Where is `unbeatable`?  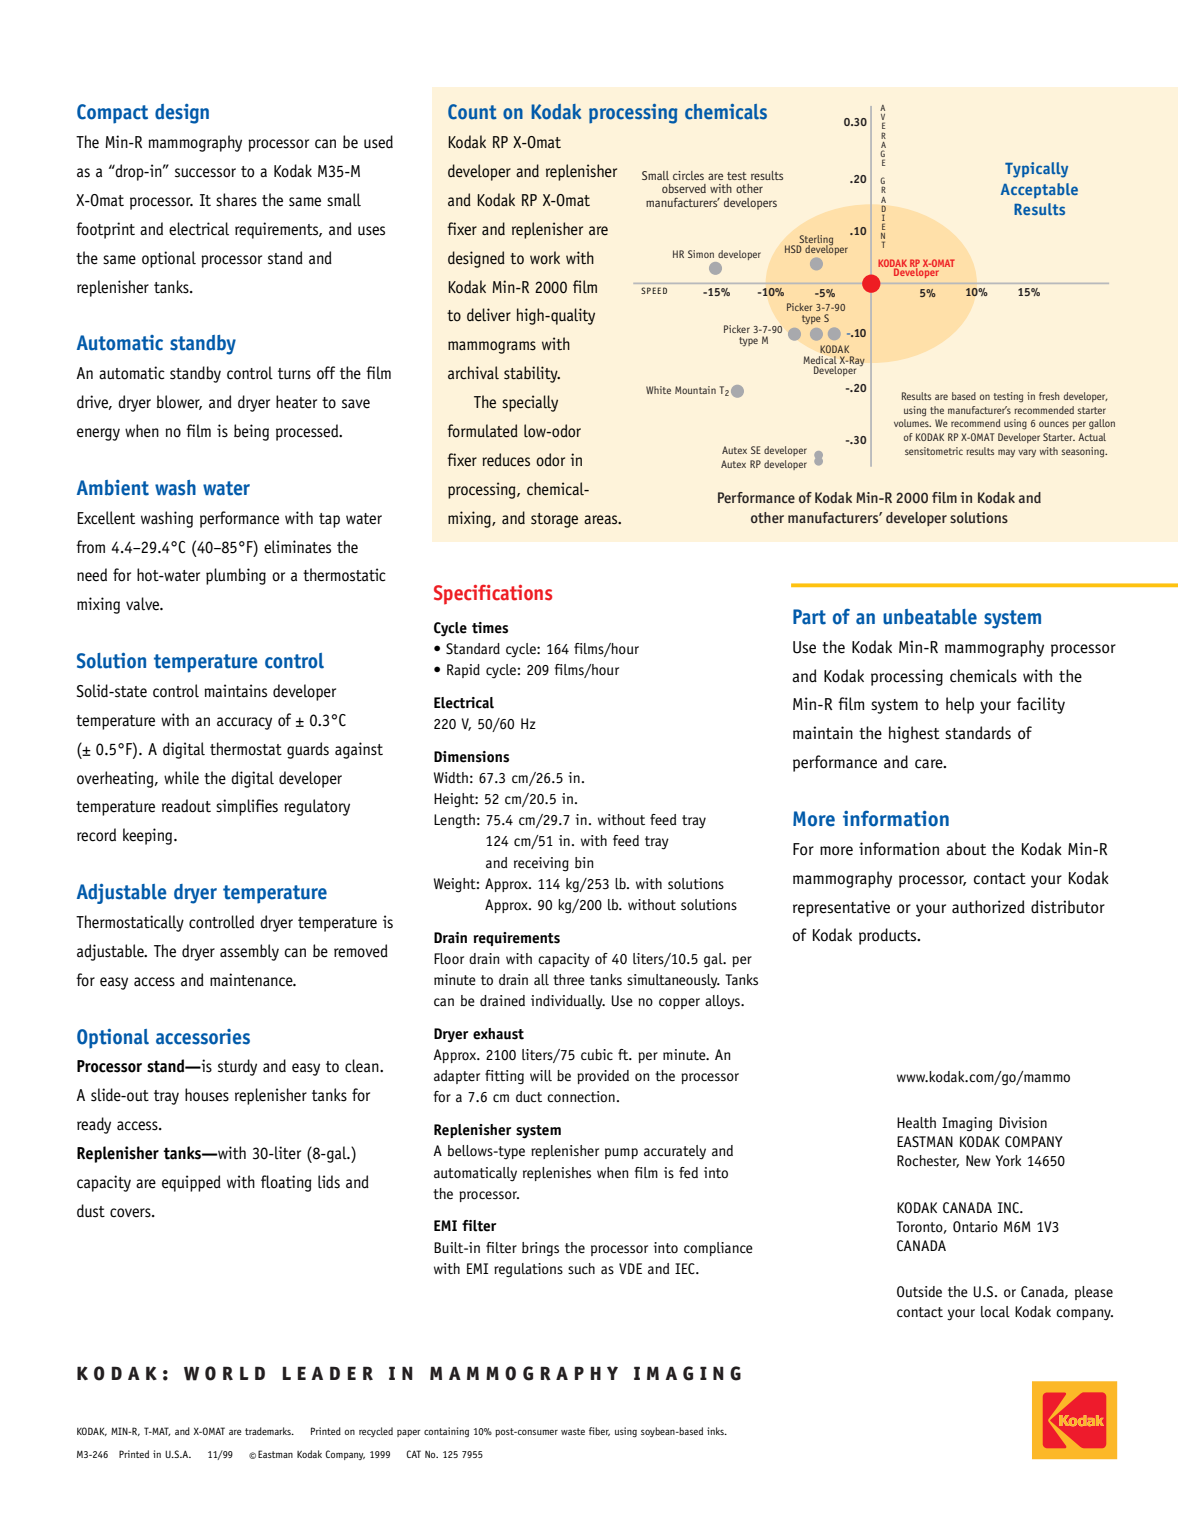
unbeatable is located at coordinates (930, 617).
